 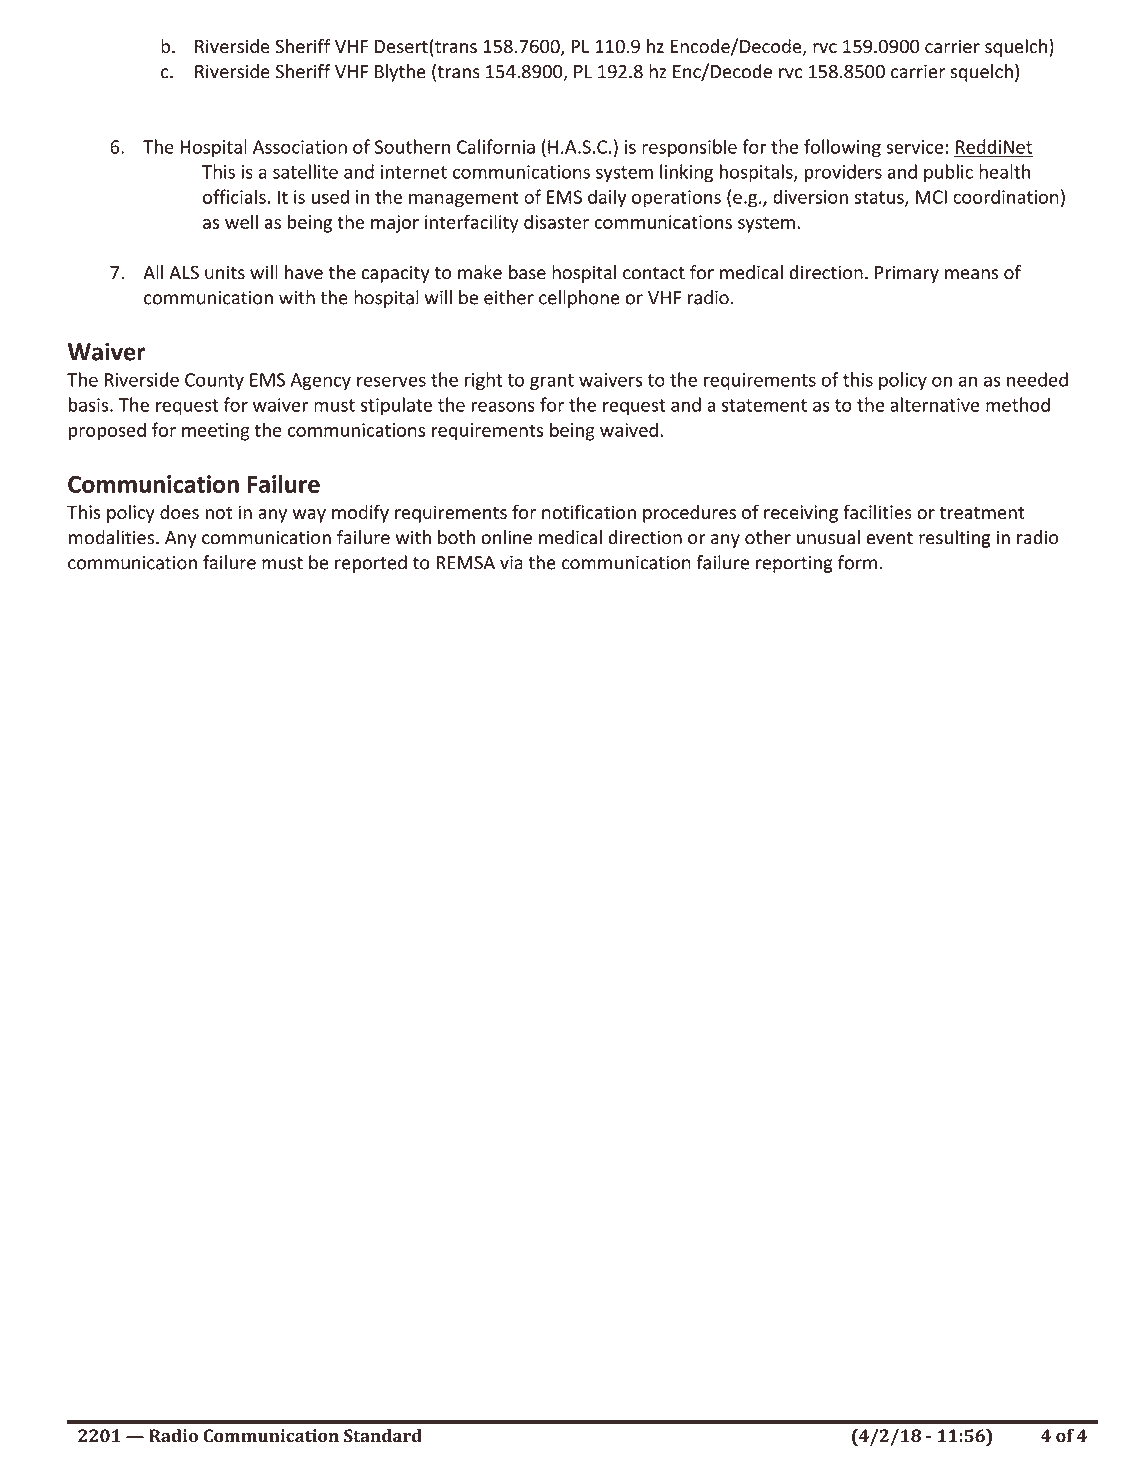 What do you see at coordinates (383, 1436) in the screenshot?
I see `Standard` at bounding box center [383, 1436].
